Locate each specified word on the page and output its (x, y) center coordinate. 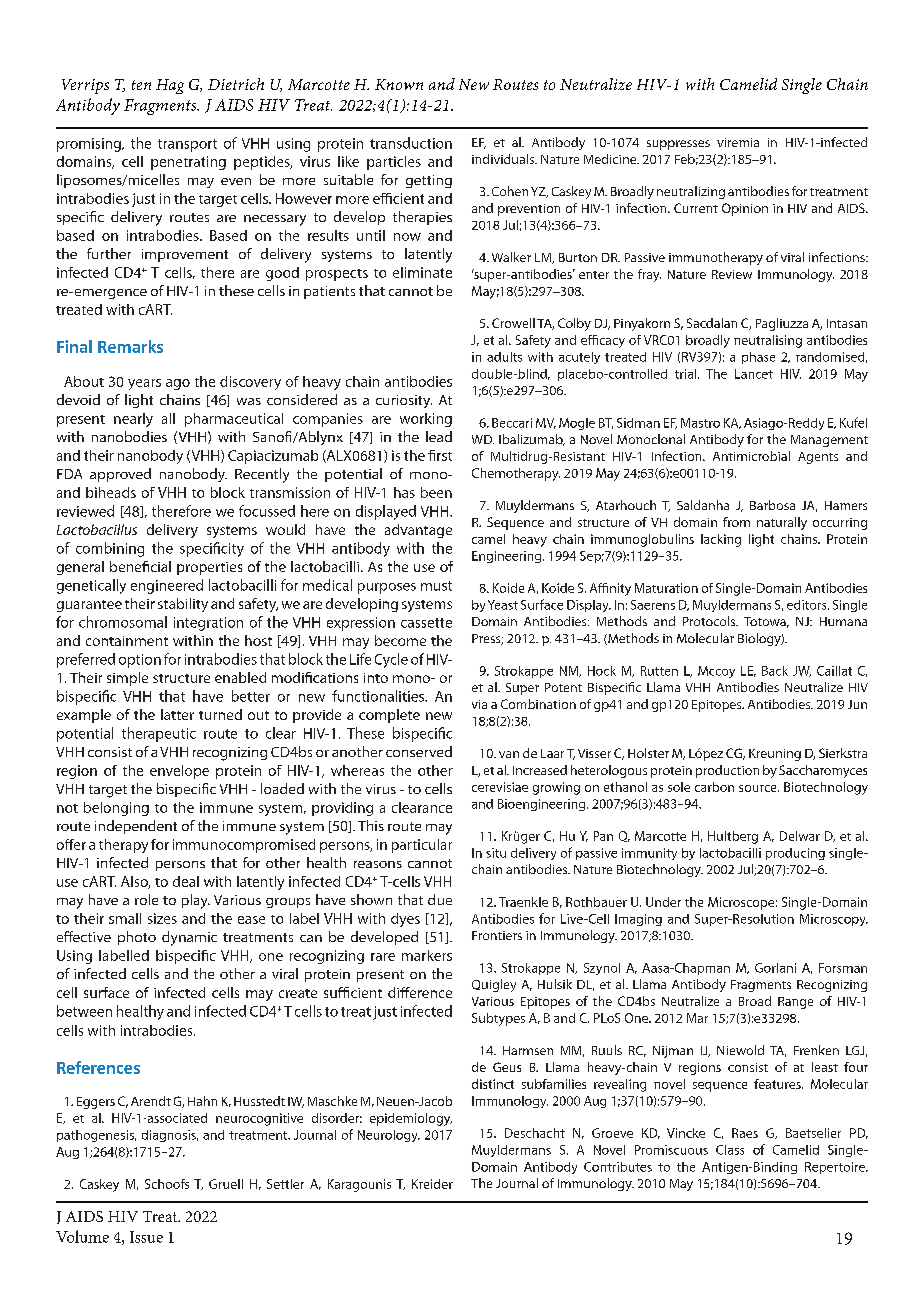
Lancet (754, 374)
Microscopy (834, 920)
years (144, 384)
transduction (411, 143)
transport (187, 145)
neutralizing (691, 192)
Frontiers (497, 935)
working (426, 420)
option (140, 661)
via (479, 704)
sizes (162, 918)
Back (775, 671)
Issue (146, 1237)
